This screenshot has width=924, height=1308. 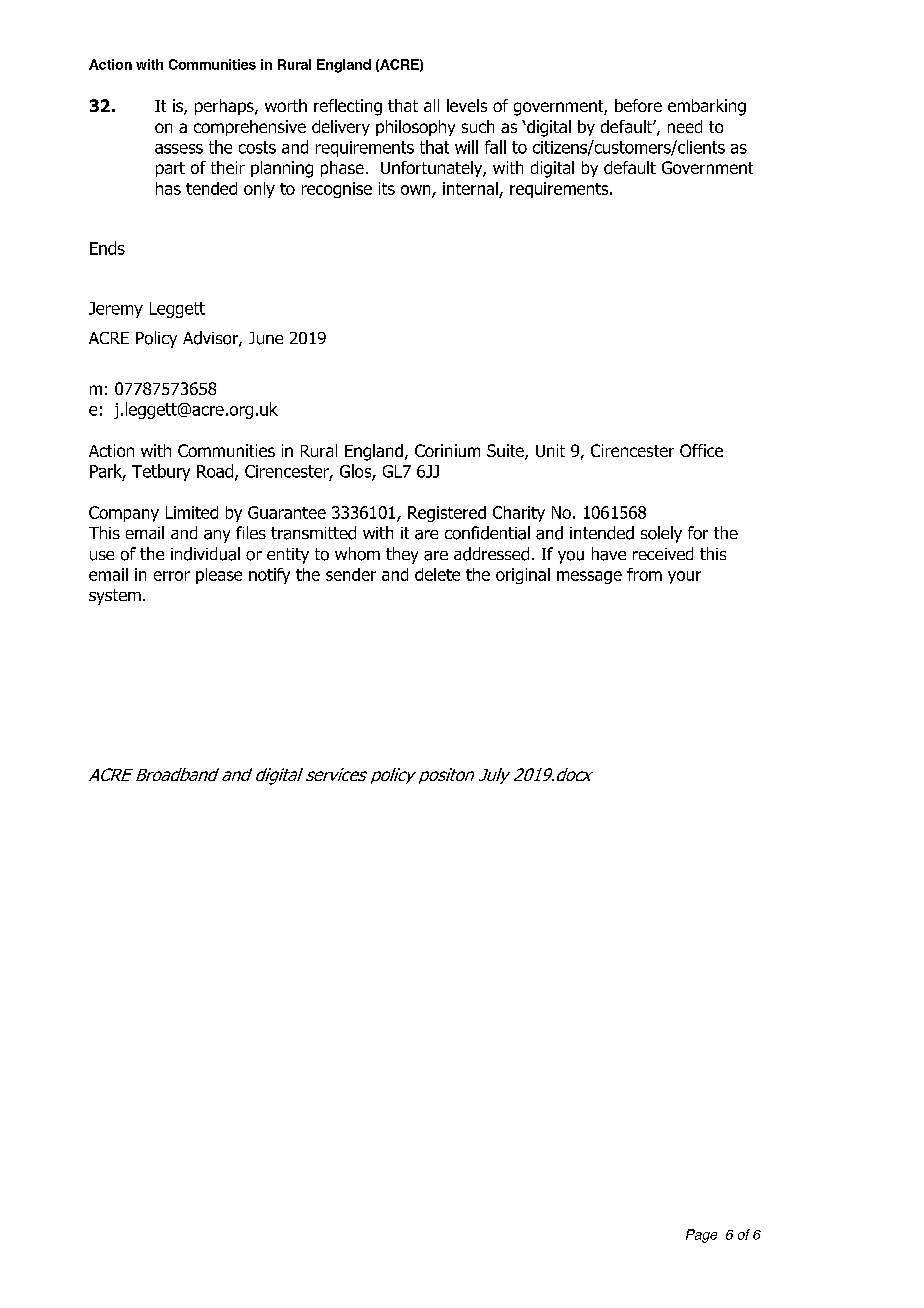 What do you see at coordinates (701, 450) in the screenshot?
I see `Office` at bounding box center [701, 450].
